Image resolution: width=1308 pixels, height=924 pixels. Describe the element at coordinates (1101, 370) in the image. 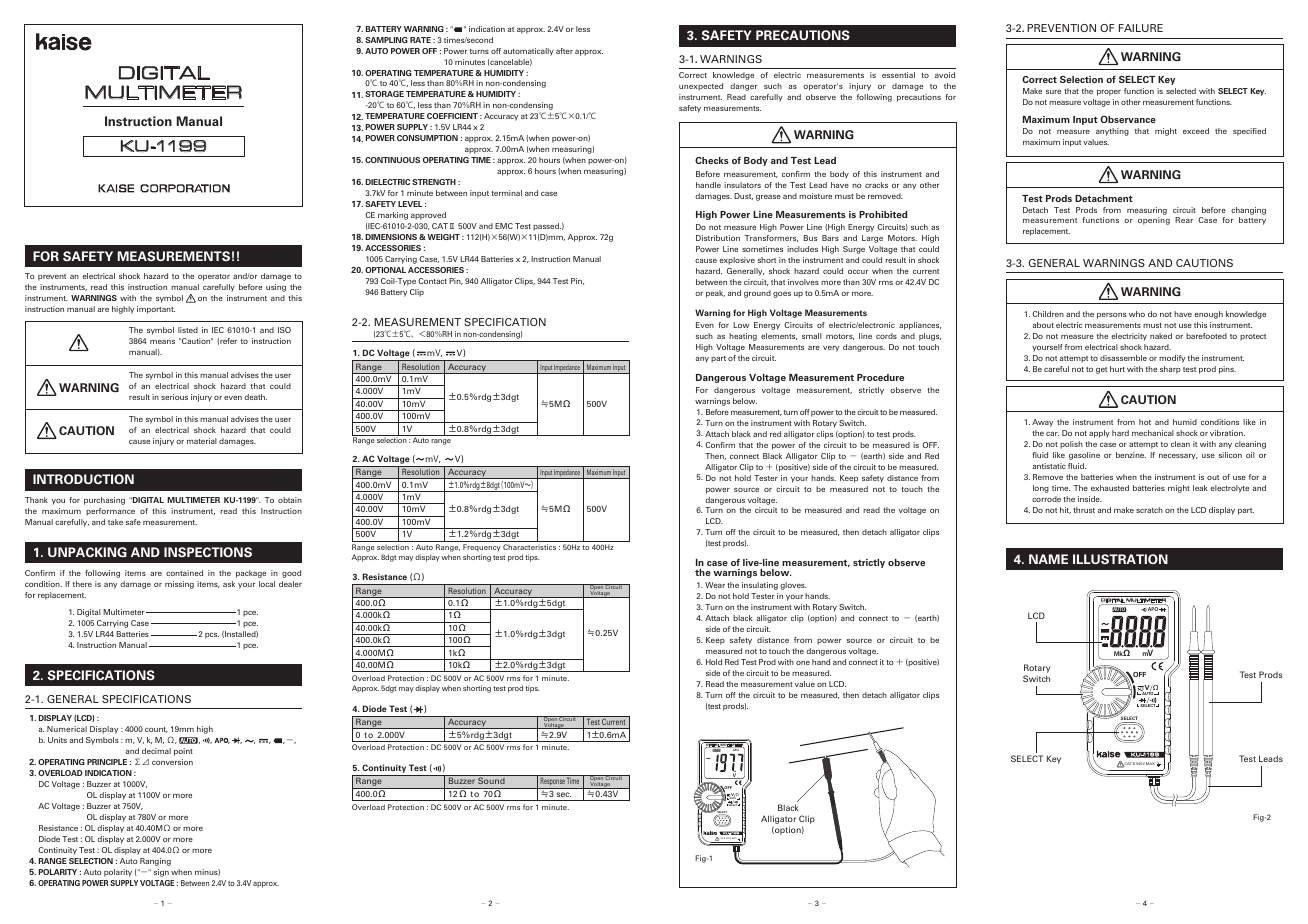

I see `get` at that location.
